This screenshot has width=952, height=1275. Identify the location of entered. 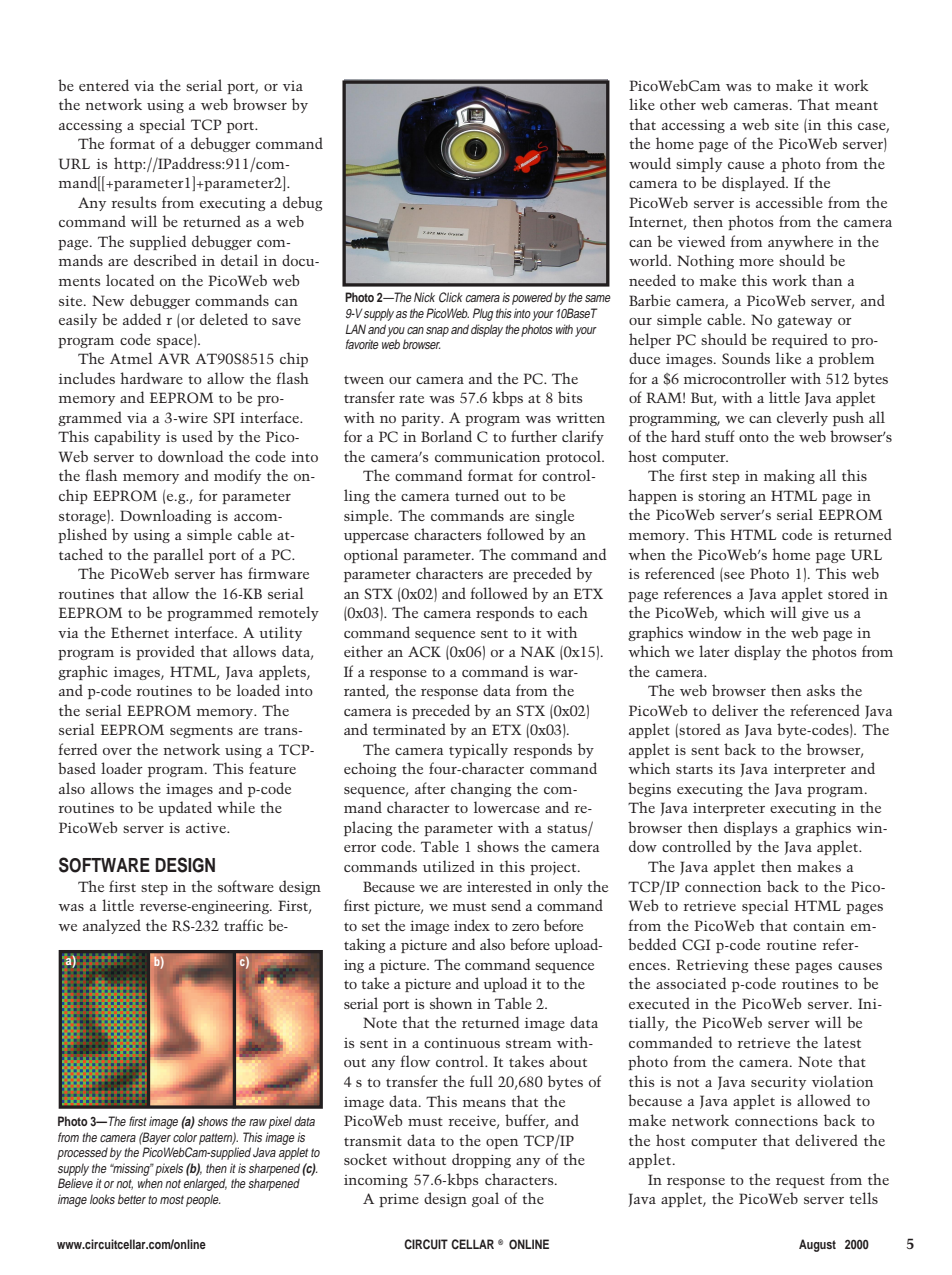
(104, 85).
